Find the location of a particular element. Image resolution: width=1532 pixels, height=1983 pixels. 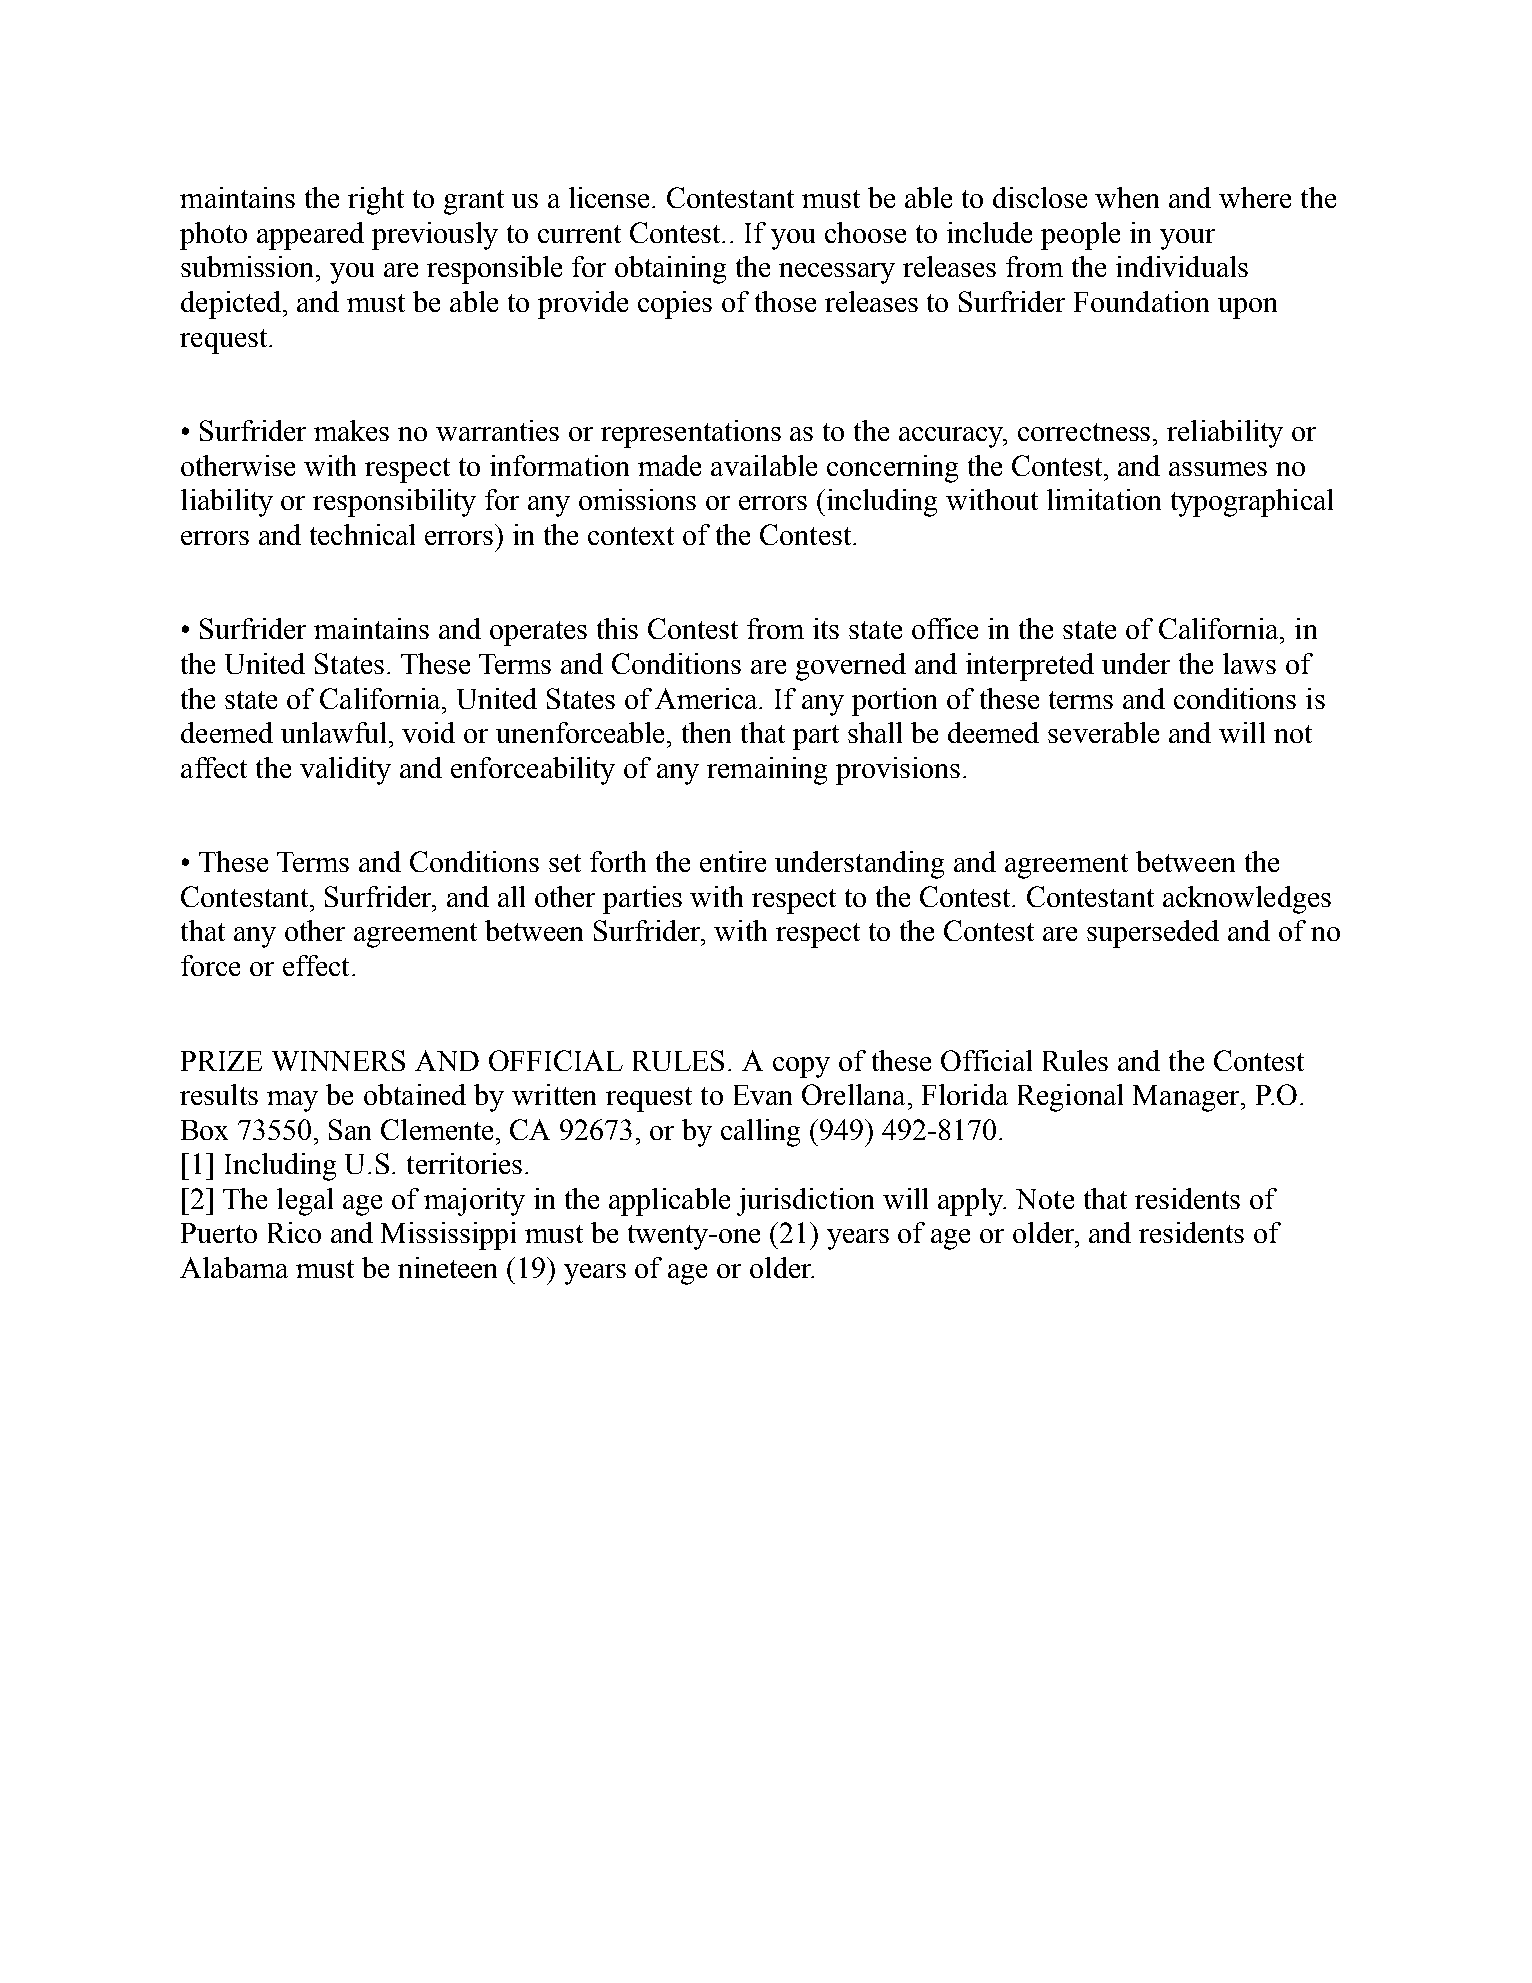

Rico is located at coordinates (294, 1232).
